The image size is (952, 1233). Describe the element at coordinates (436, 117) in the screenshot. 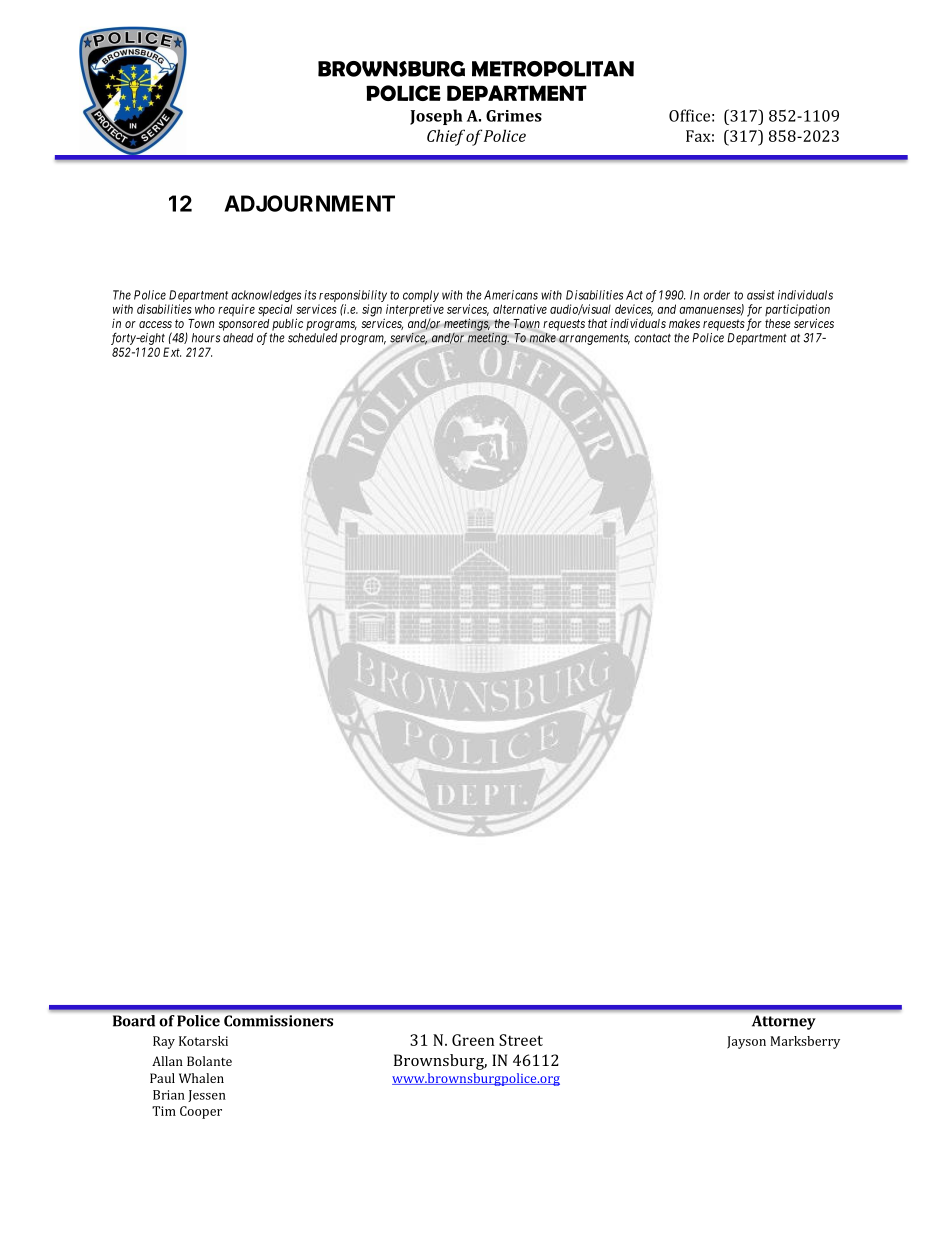

I see `Joseph` at that location.
